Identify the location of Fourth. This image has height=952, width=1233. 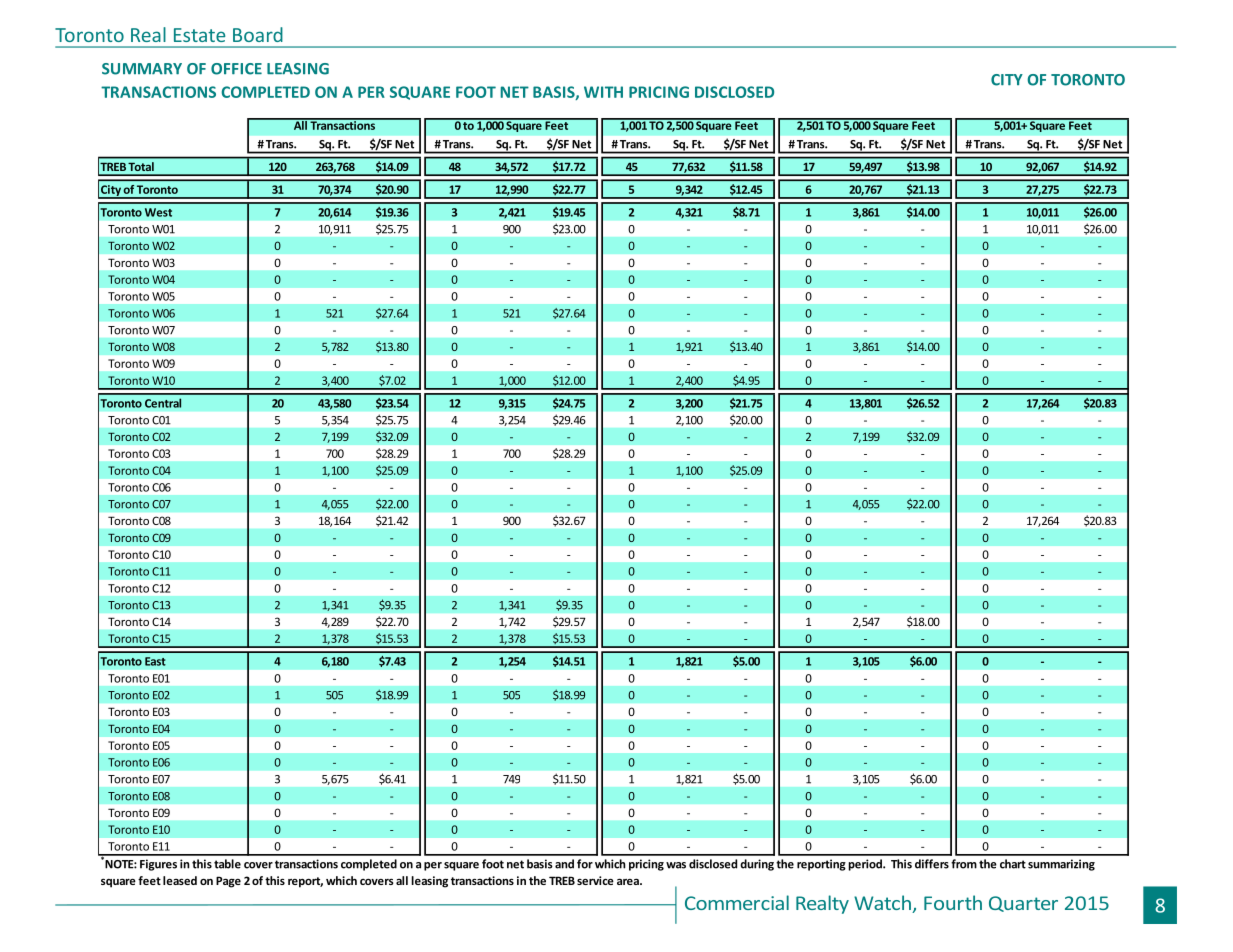
(953, 902).
